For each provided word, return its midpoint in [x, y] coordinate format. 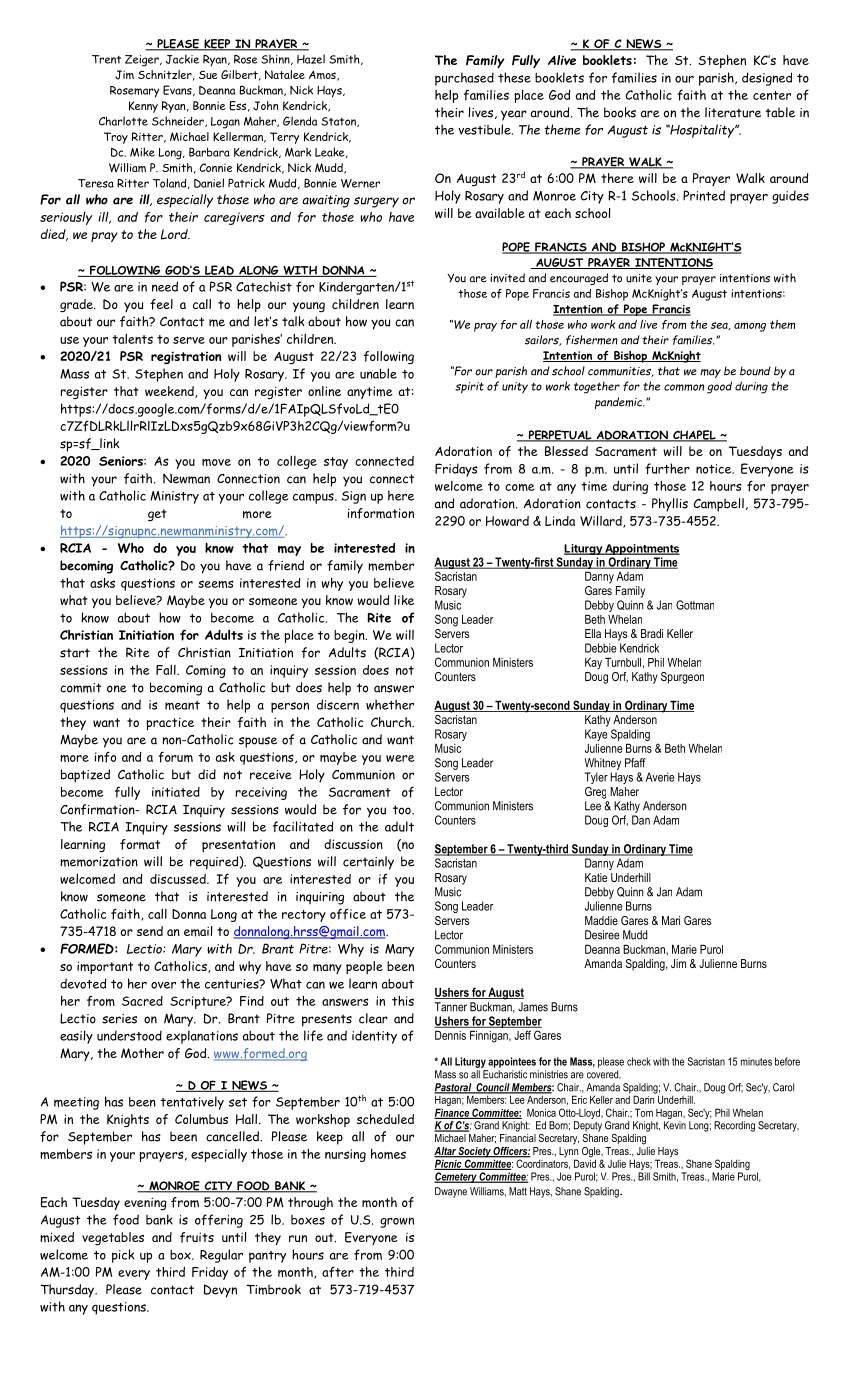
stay [336, 463]
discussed [179, 879]
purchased [464, 79]
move [216, 462]
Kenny [143, 107]
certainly [368, 863]
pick [123, 1256]
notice [715, 469]
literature [733, 112]
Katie [596, 877]
